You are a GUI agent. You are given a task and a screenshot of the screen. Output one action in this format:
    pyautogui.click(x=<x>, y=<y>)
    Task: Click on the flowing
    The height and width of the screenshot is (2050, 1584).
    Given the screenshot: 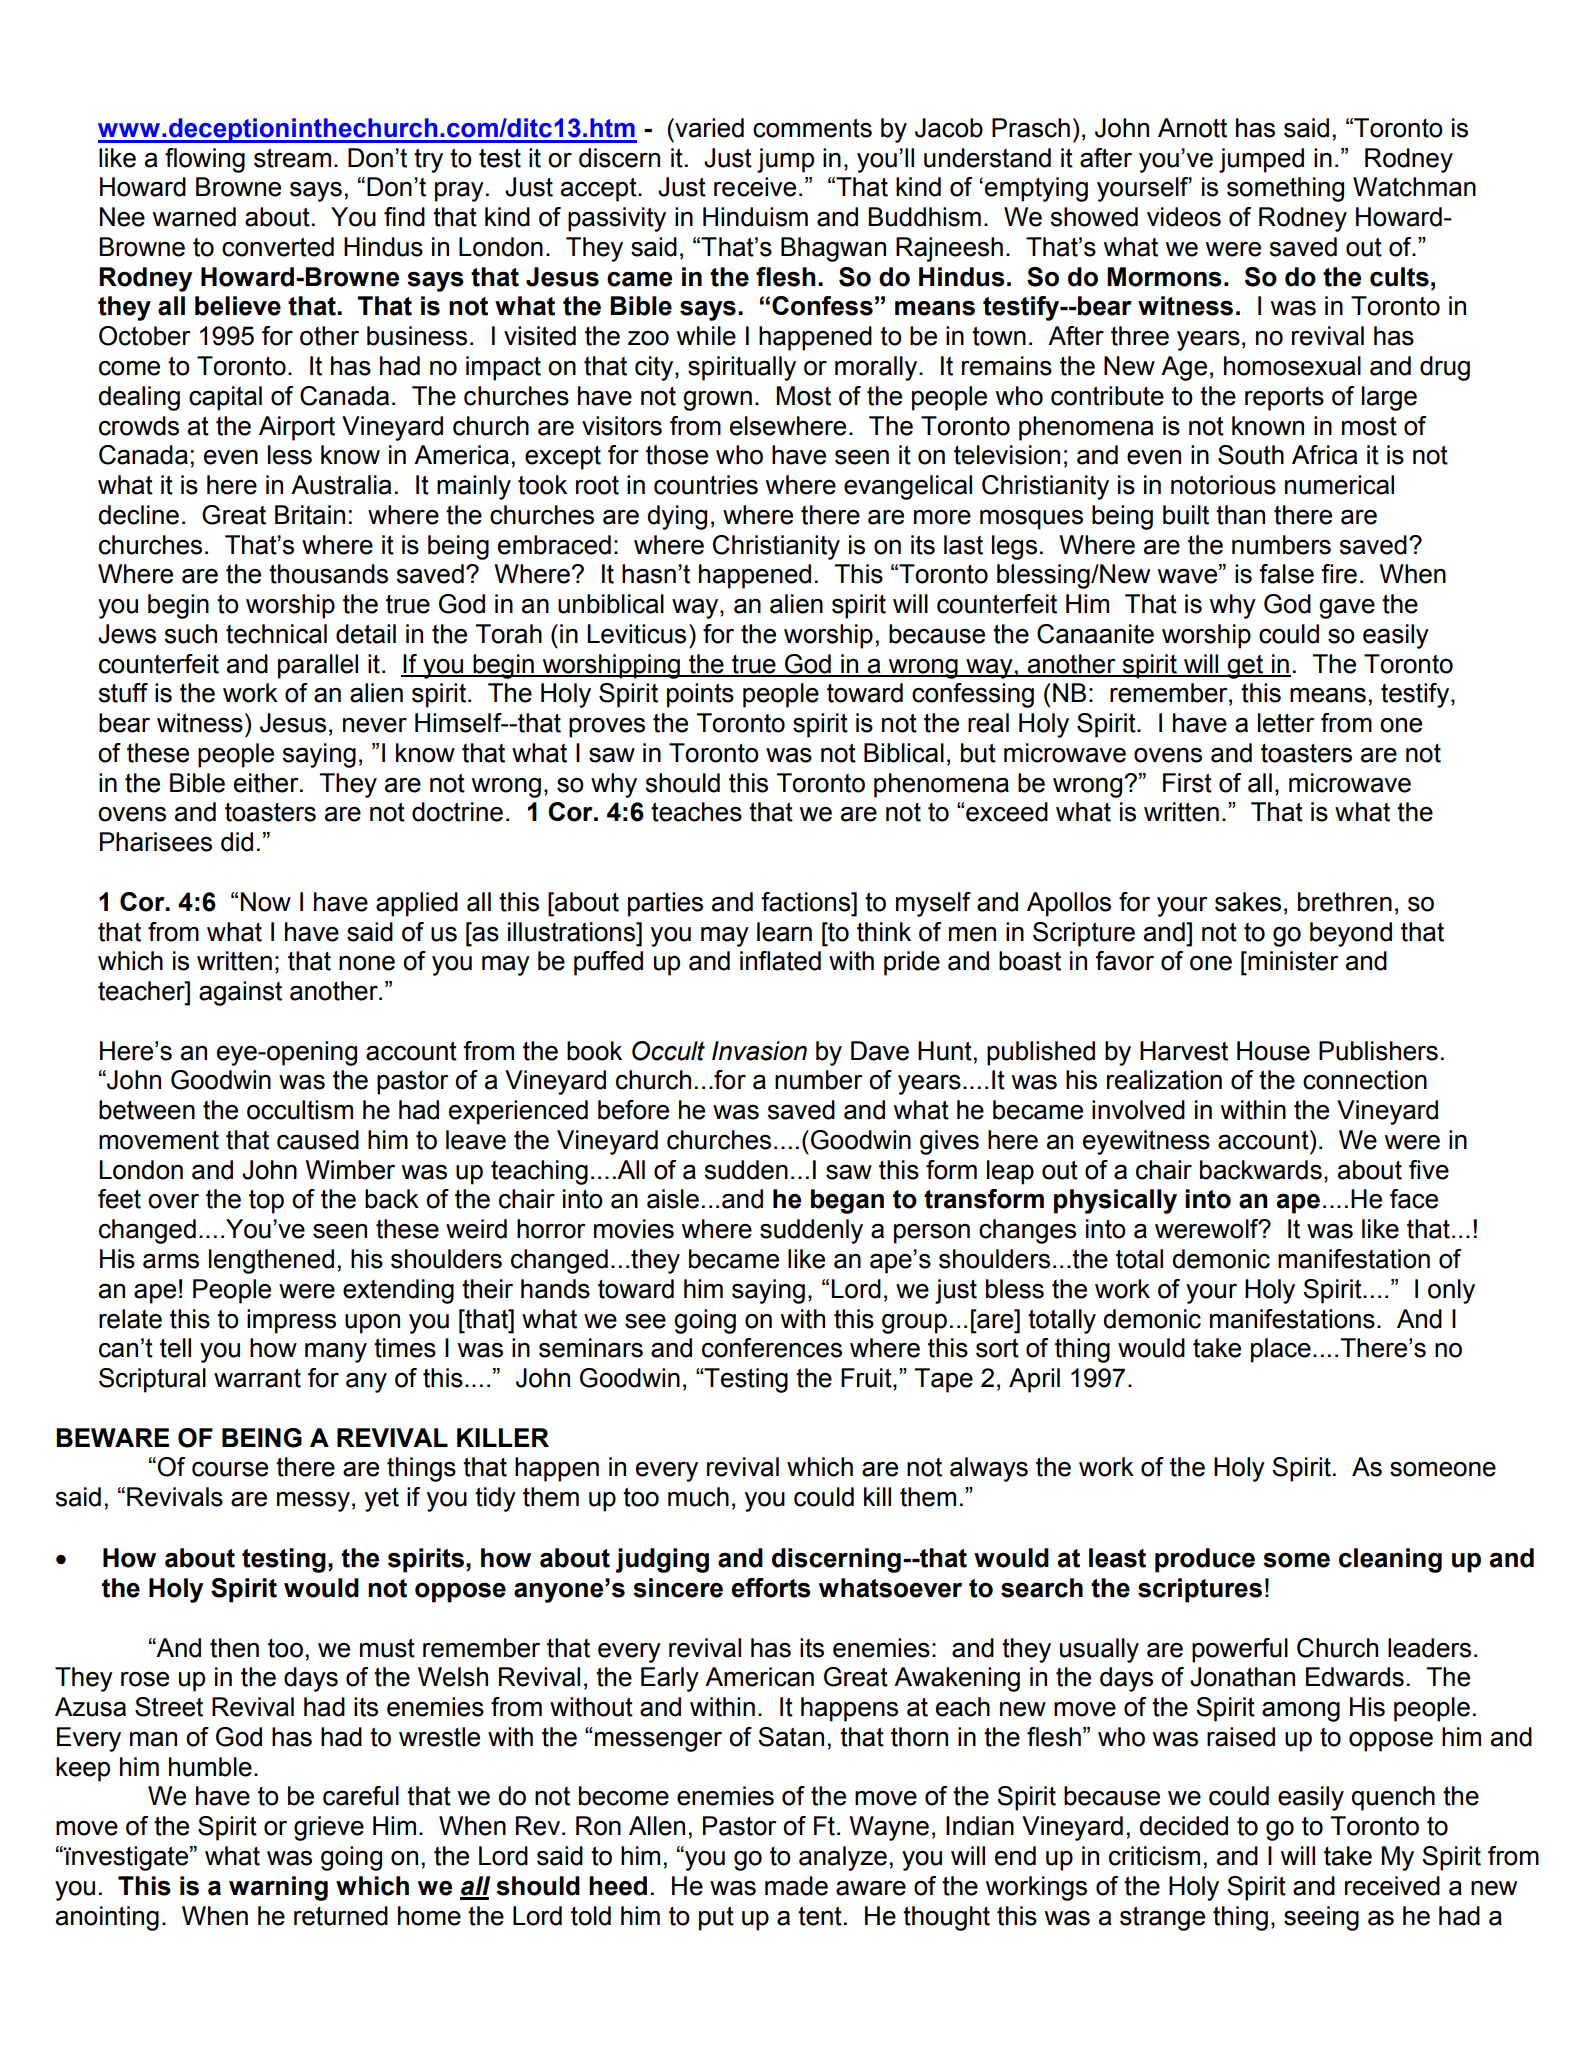 What is the action you would take?
    pyautogui.click(x=205, y=160)
